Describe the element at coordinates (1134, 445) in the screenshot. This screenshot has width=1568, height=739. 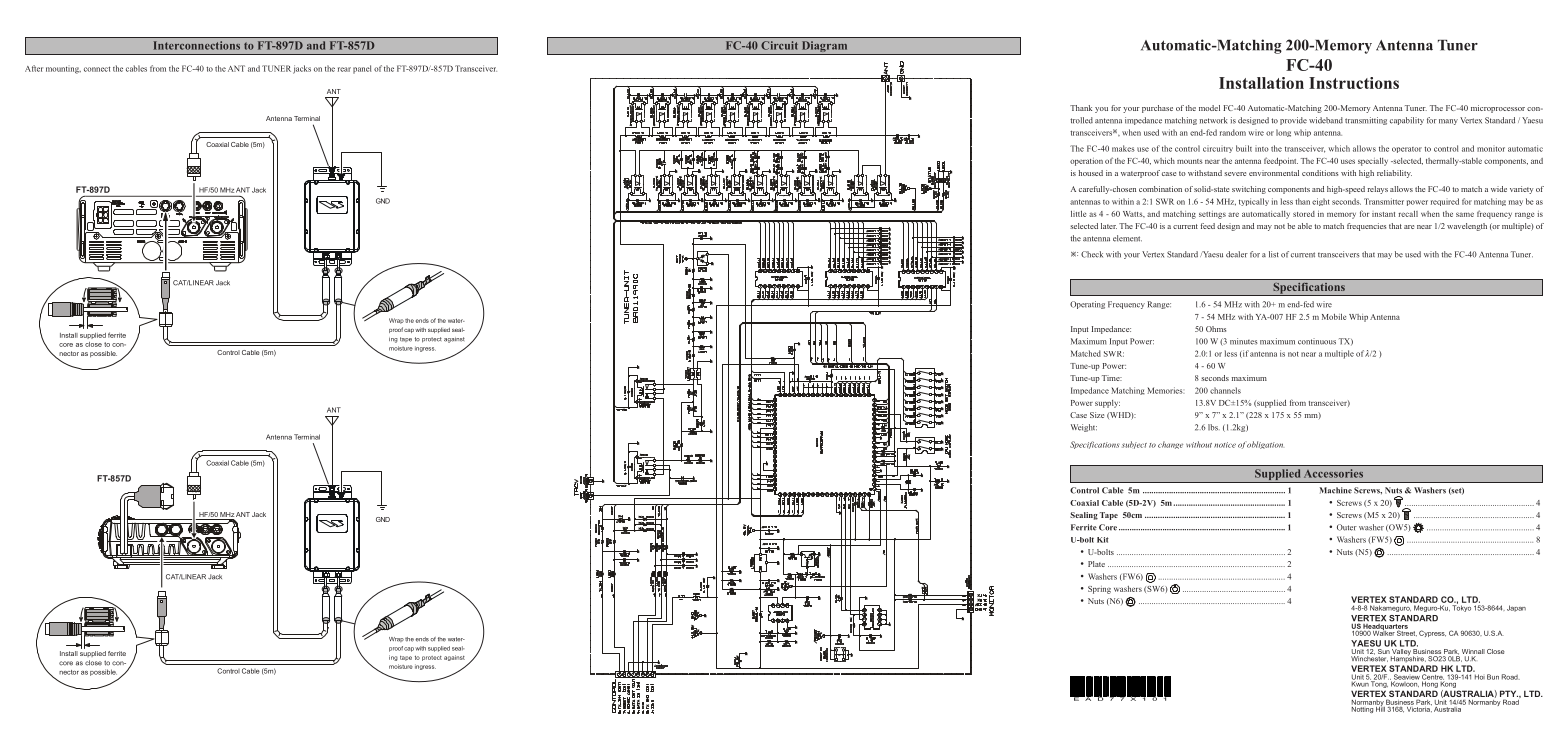
I see `subject` at that location.
